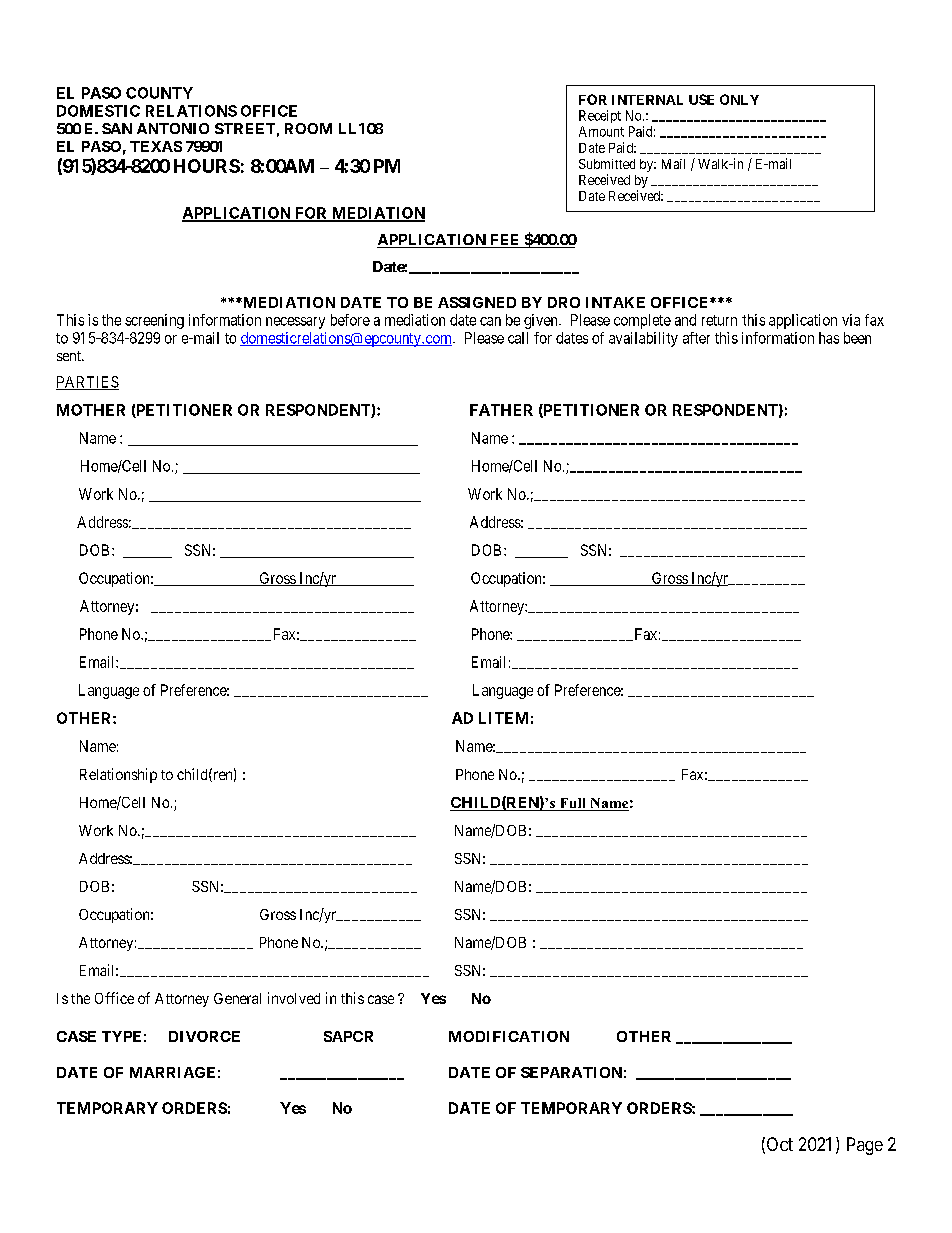  I want to click on has, so click(829, 338).
